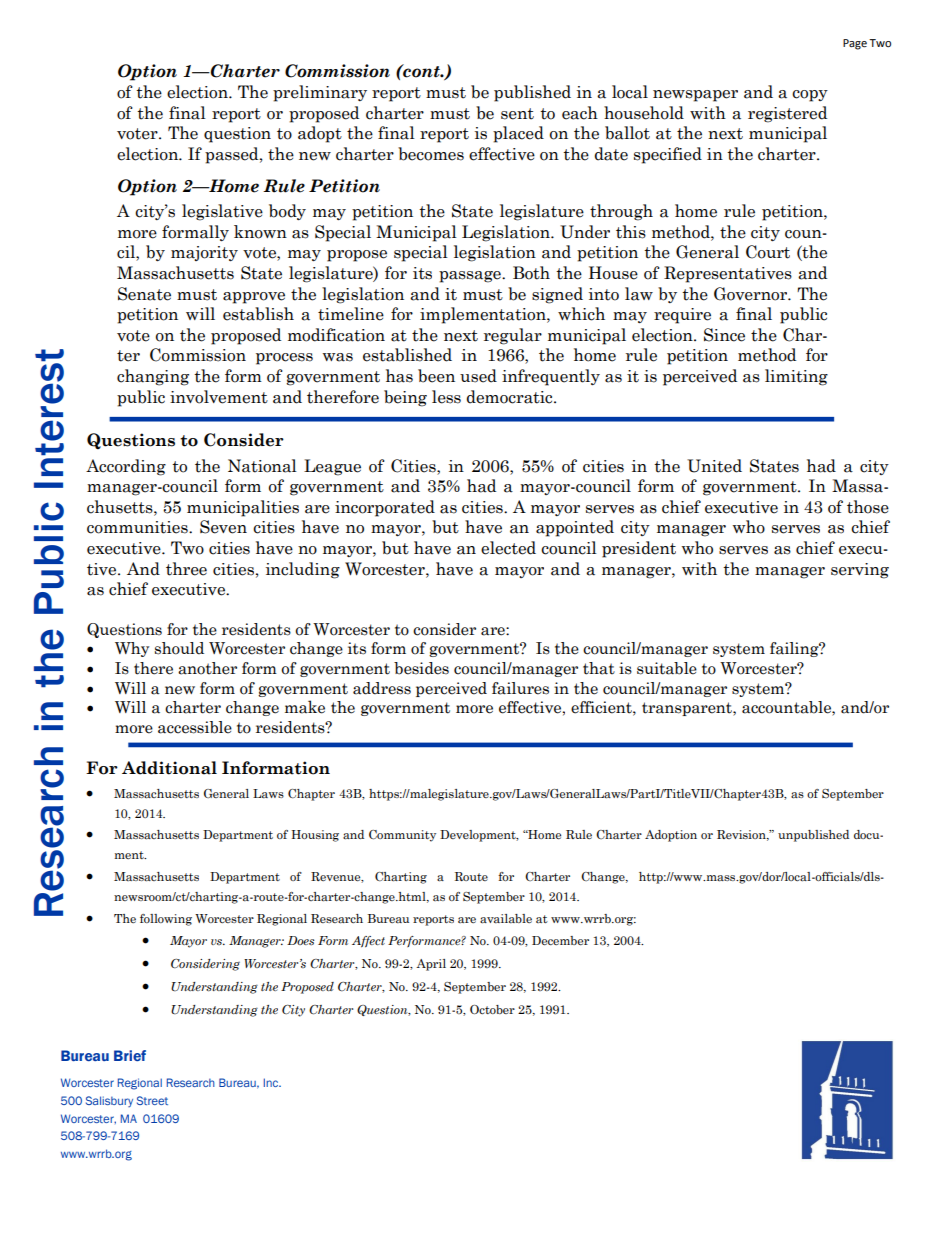  Describe the element at coordinates (860, 571) in the screenshot. I see `serving` at that location.
